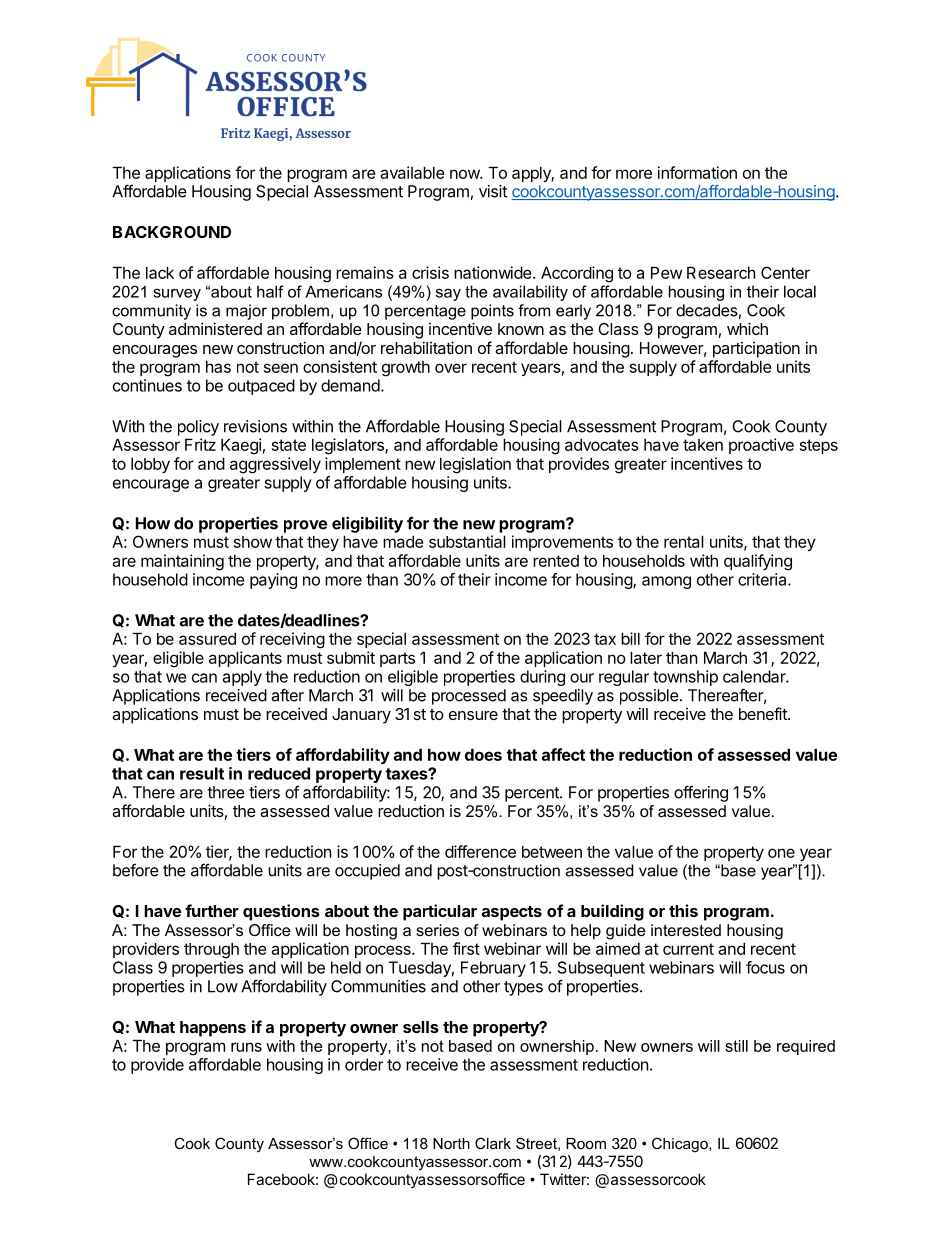  What do you see at coordinates (480, 851) in the page?
I see `difference` at bounding box center [480, 851].
